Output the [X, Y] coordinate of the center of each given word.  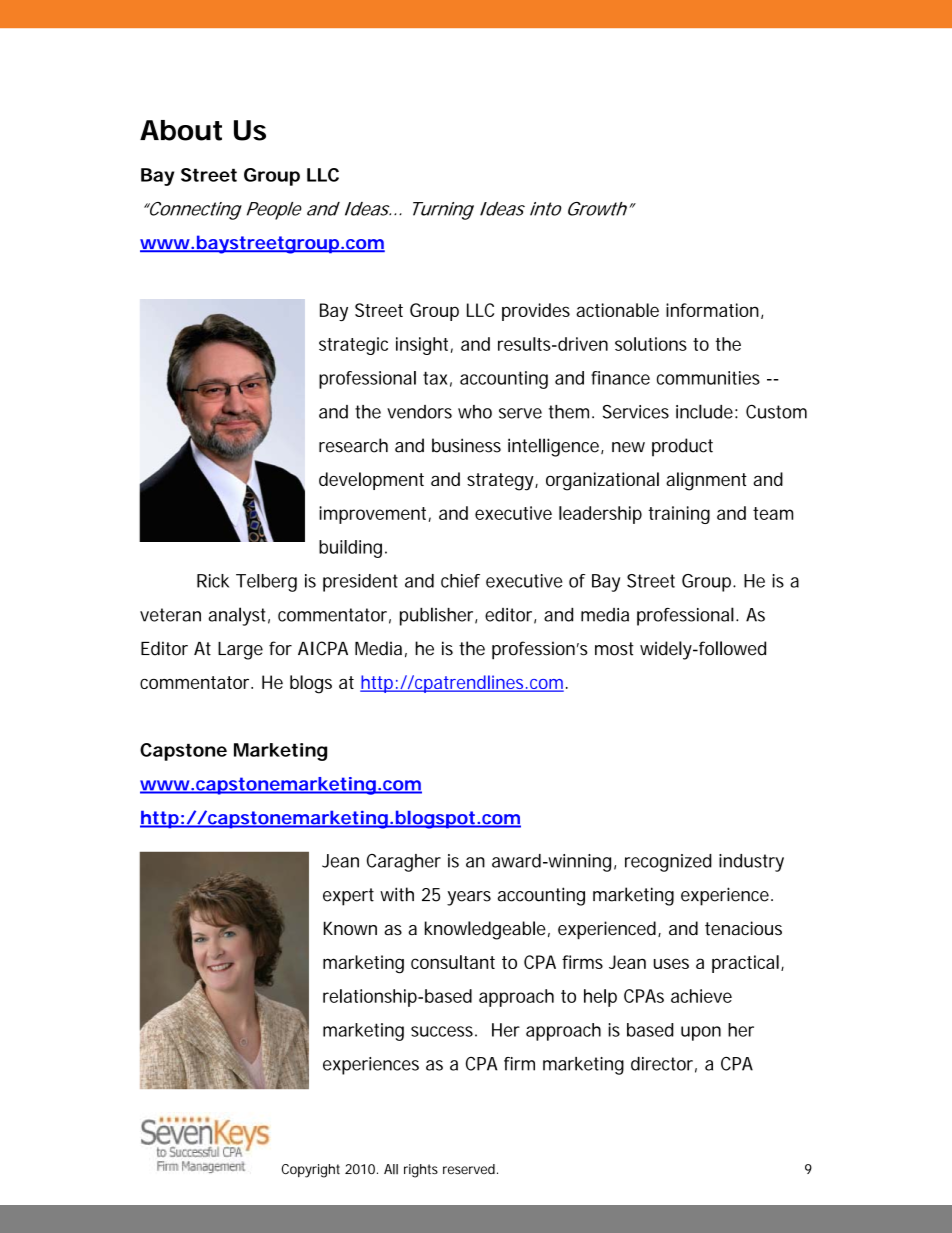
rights [421, 1171]
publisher [438, 616]
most [614, 649]
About [181, 130]
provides [536, 312]
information [712, 310]
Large [240, 651]
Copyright [311, 1171]
